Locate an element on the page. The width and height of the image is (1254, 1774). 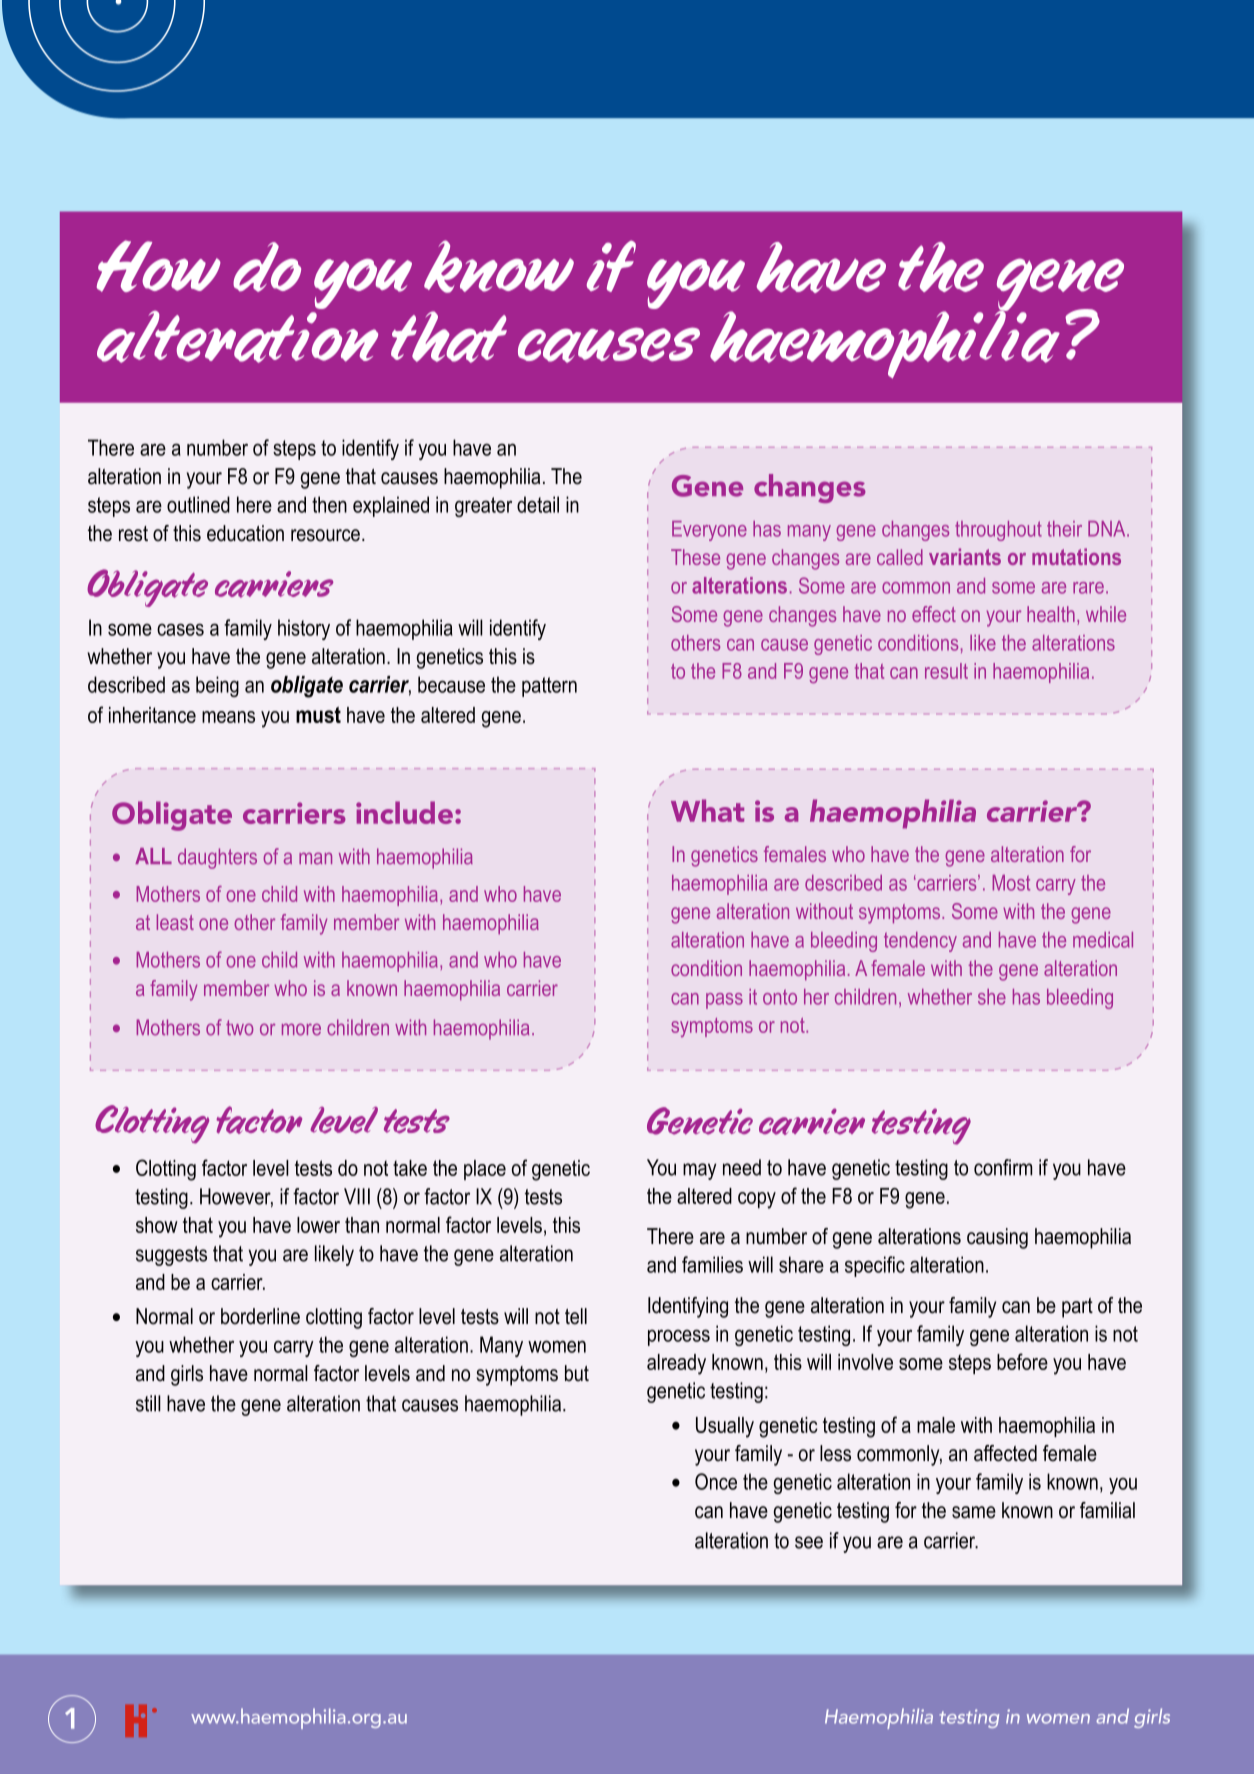
pass is located at coordinates (724, 1001).
